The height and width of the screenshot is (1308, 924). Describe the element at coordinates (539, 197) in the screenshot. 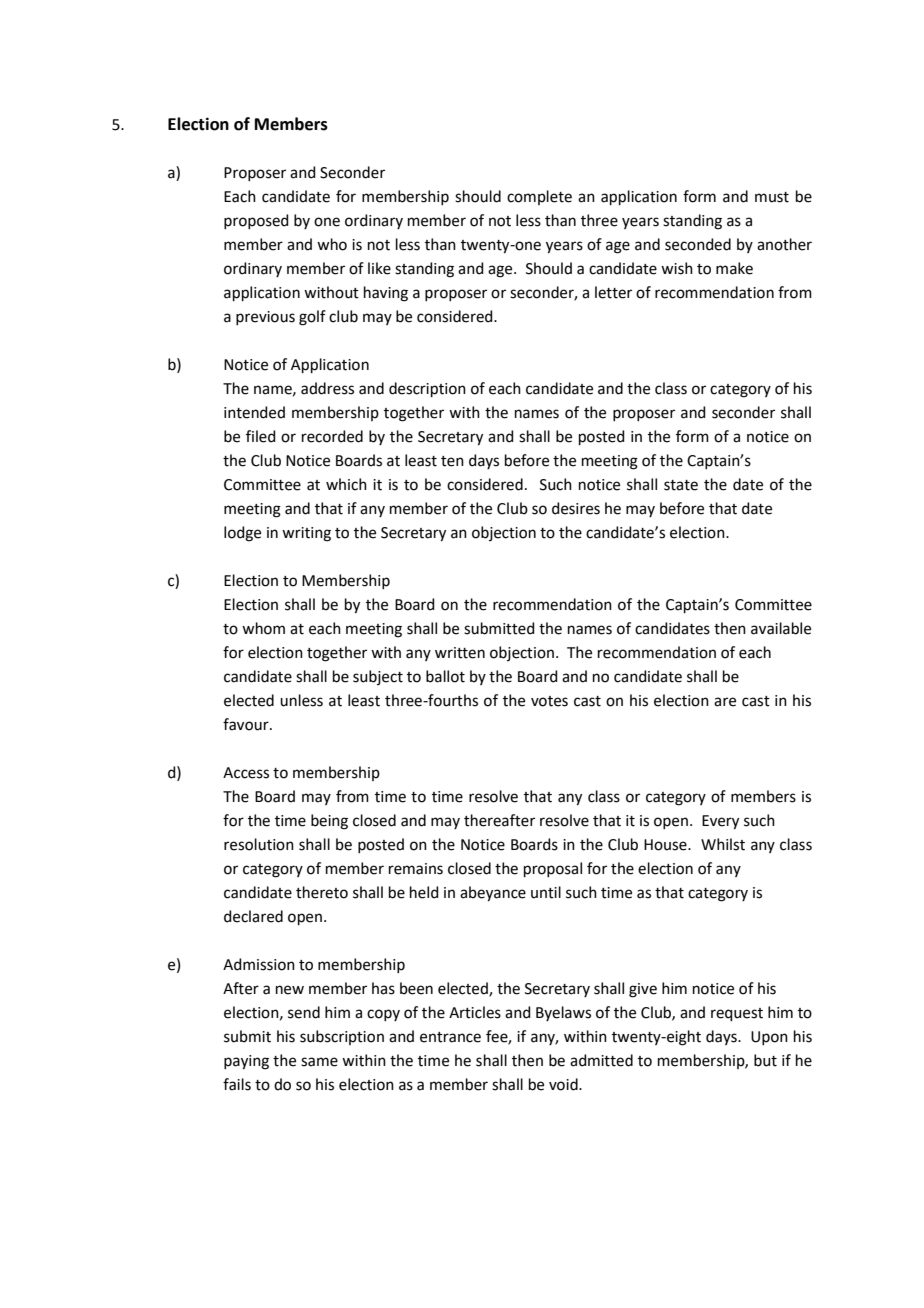

I see `complete` at that location.
